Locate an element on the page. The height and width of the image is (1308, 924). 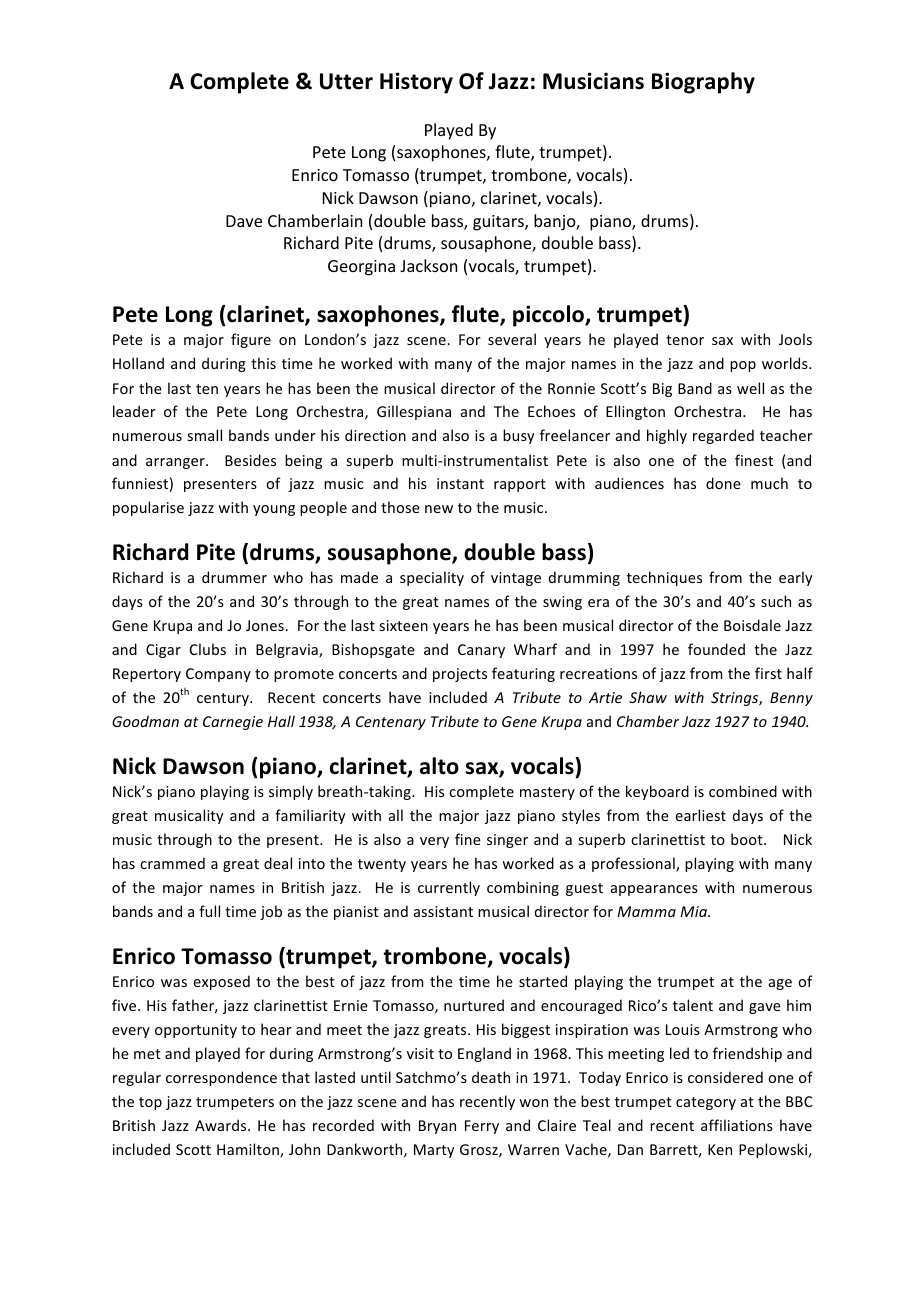
Ferry is located at coordinates (482, 1127).
